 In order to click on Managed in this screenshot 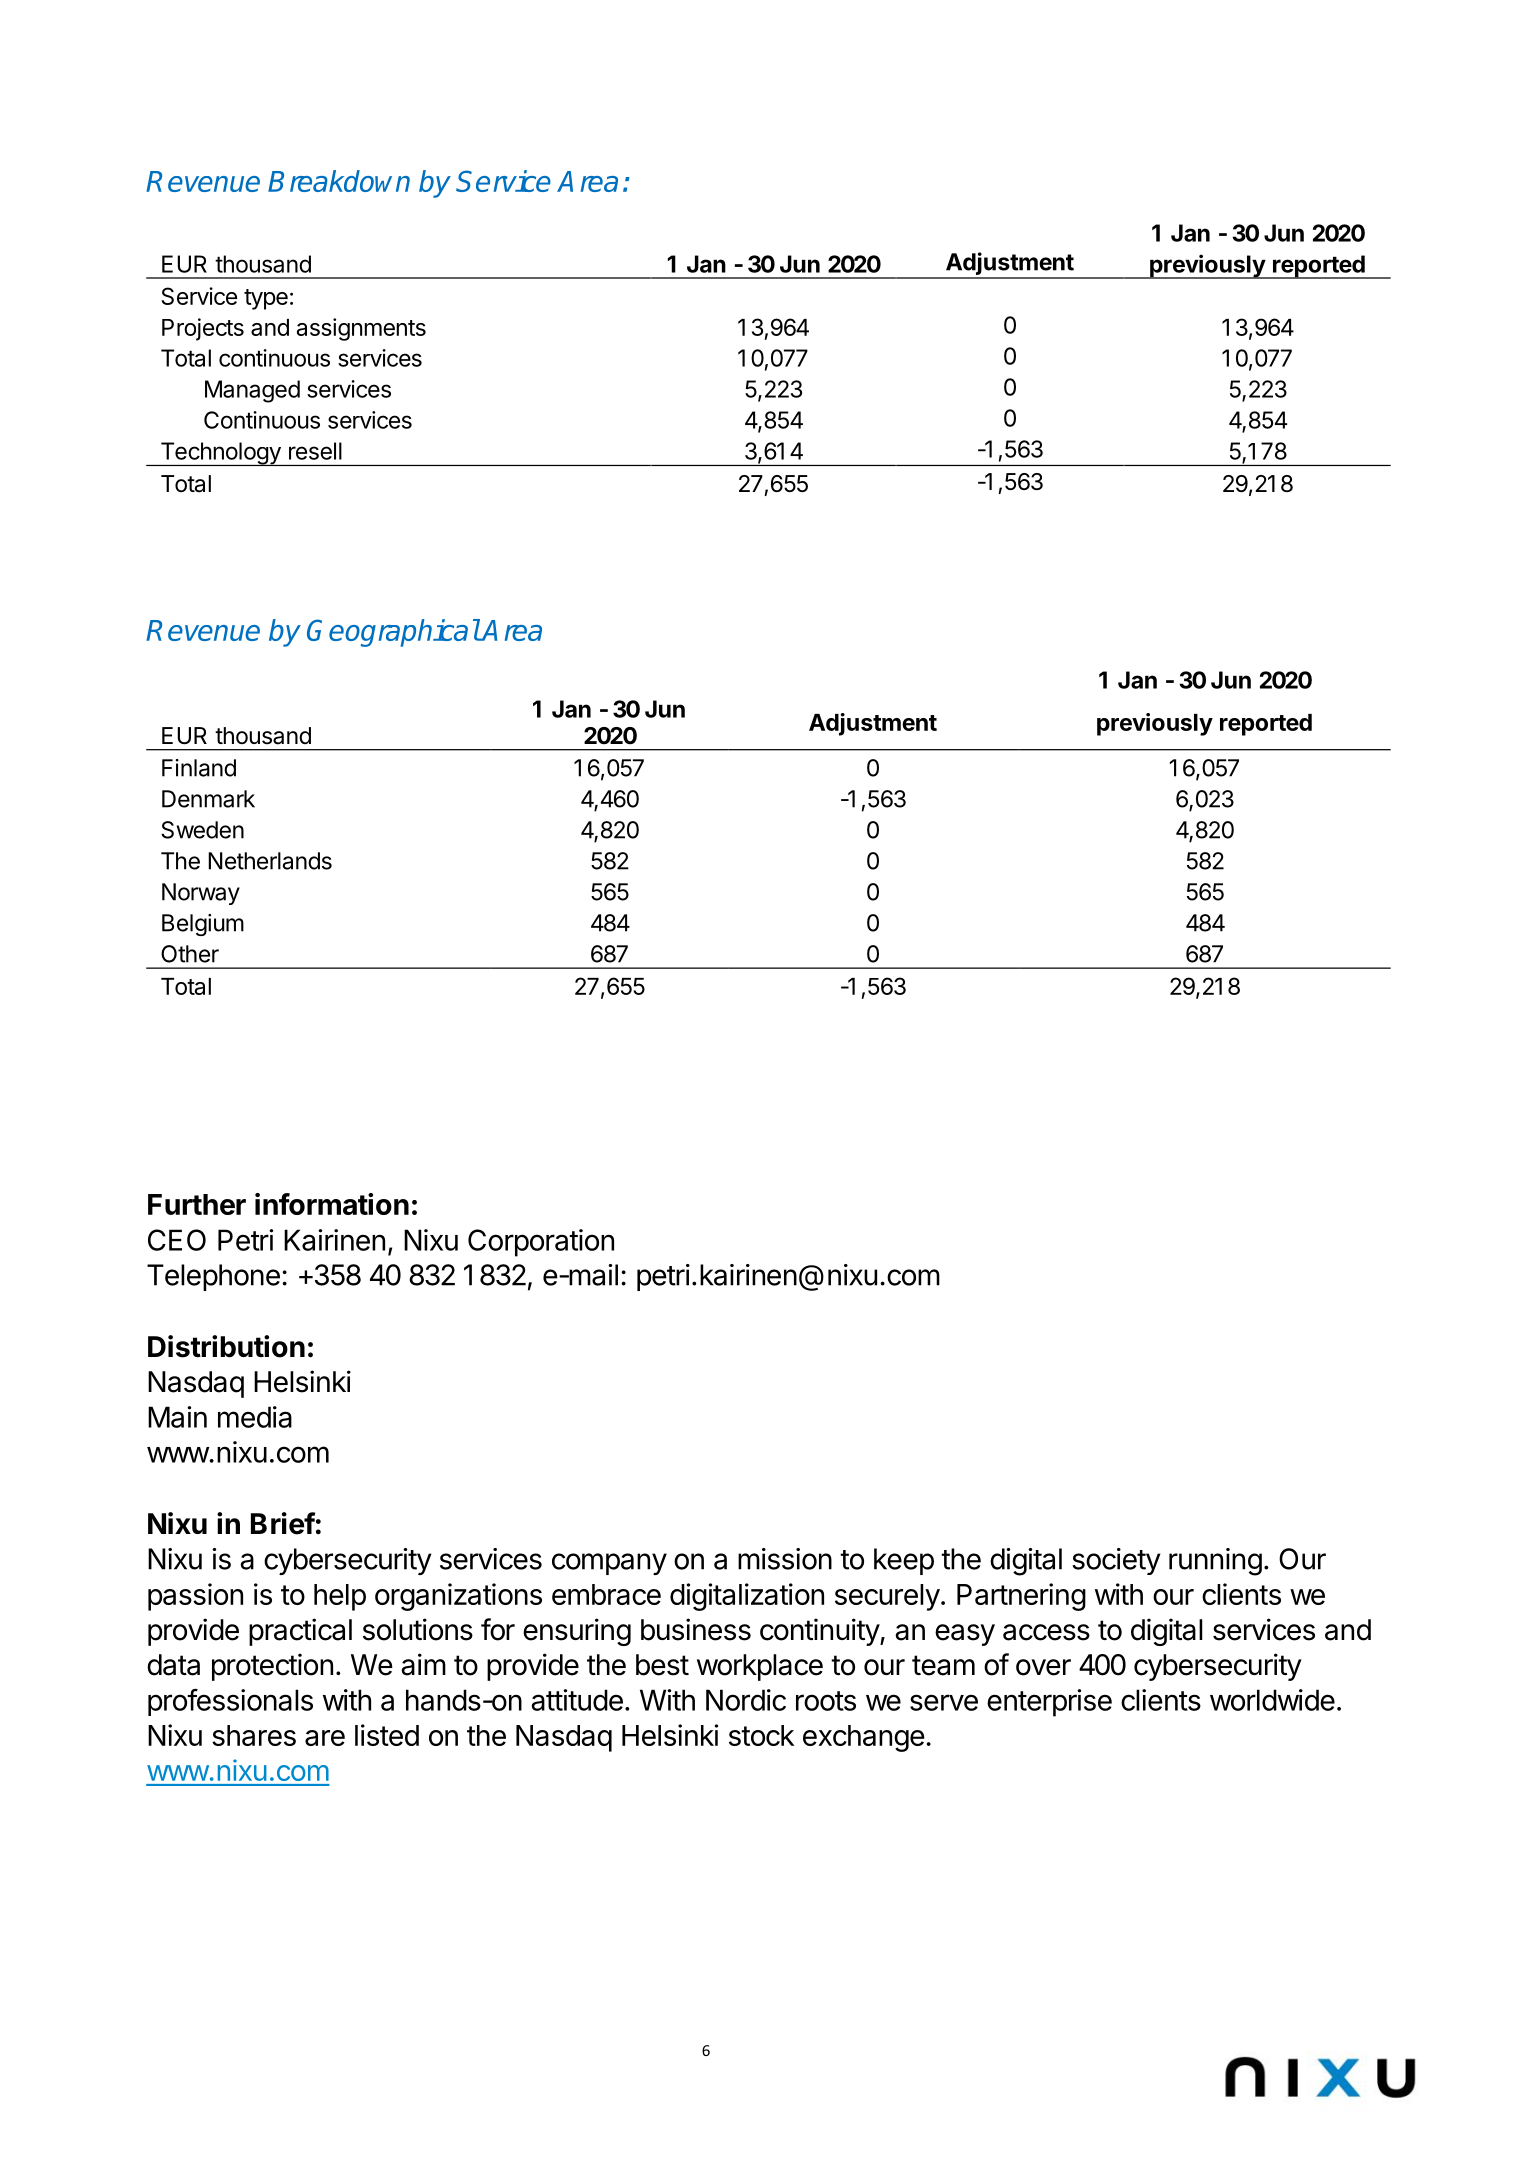, I will do `click(252, 391)`.
